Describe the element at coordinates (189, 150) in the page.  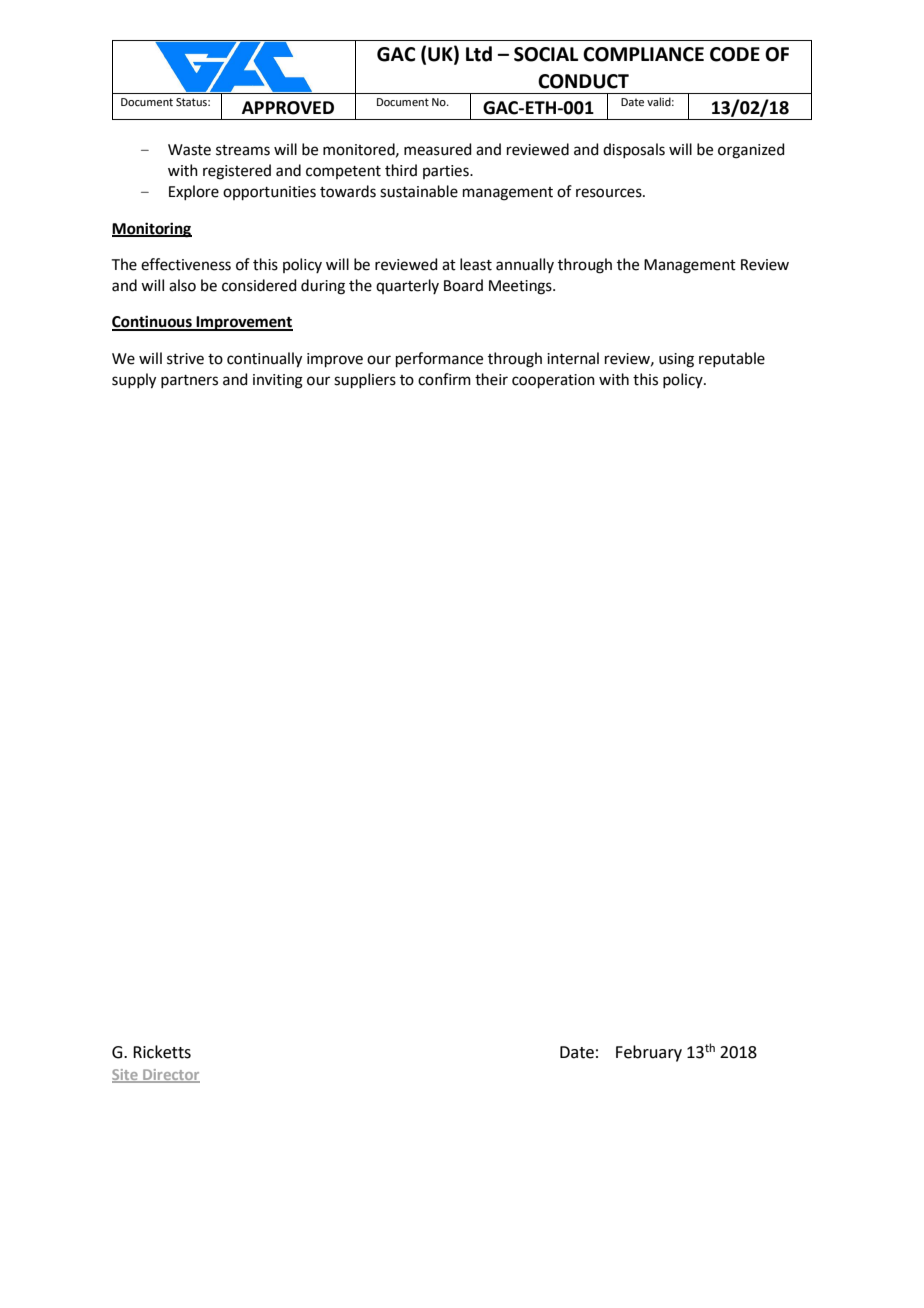
I see `Waste` at that location.
